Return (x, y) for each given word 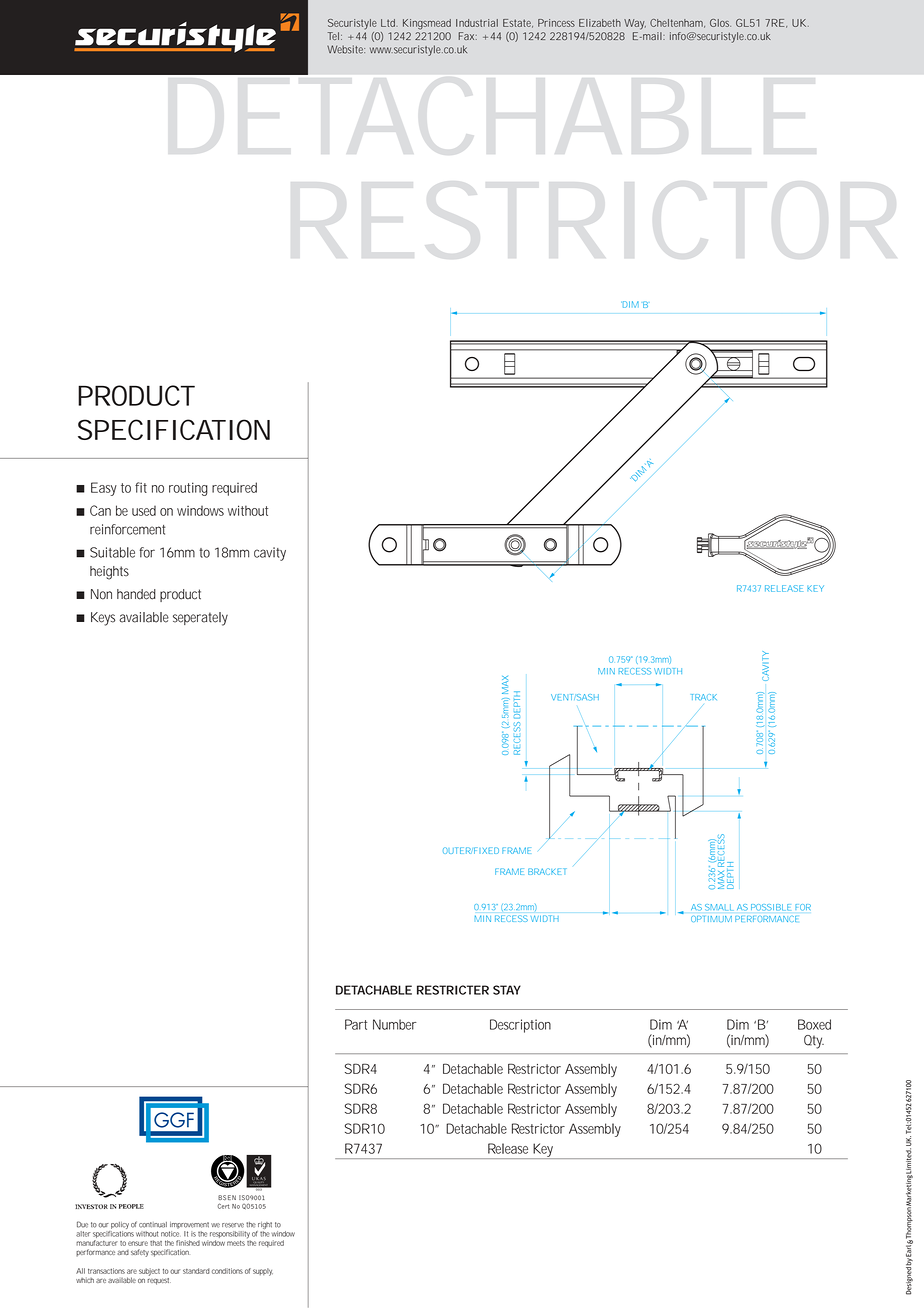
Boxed (814, 1024)
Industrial (477, 23)
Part (356, 1024)
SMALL (719, 907)
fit (141, 487)
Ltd (389, 23)
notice (170, 1232)
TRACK (704, 697)
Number (395, 1024)
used (144, 511)
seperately (200, 619)
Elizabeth (600, 23)
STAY (507, 990)
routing (188, 489)
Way (635, 24)
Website (346, 49)
